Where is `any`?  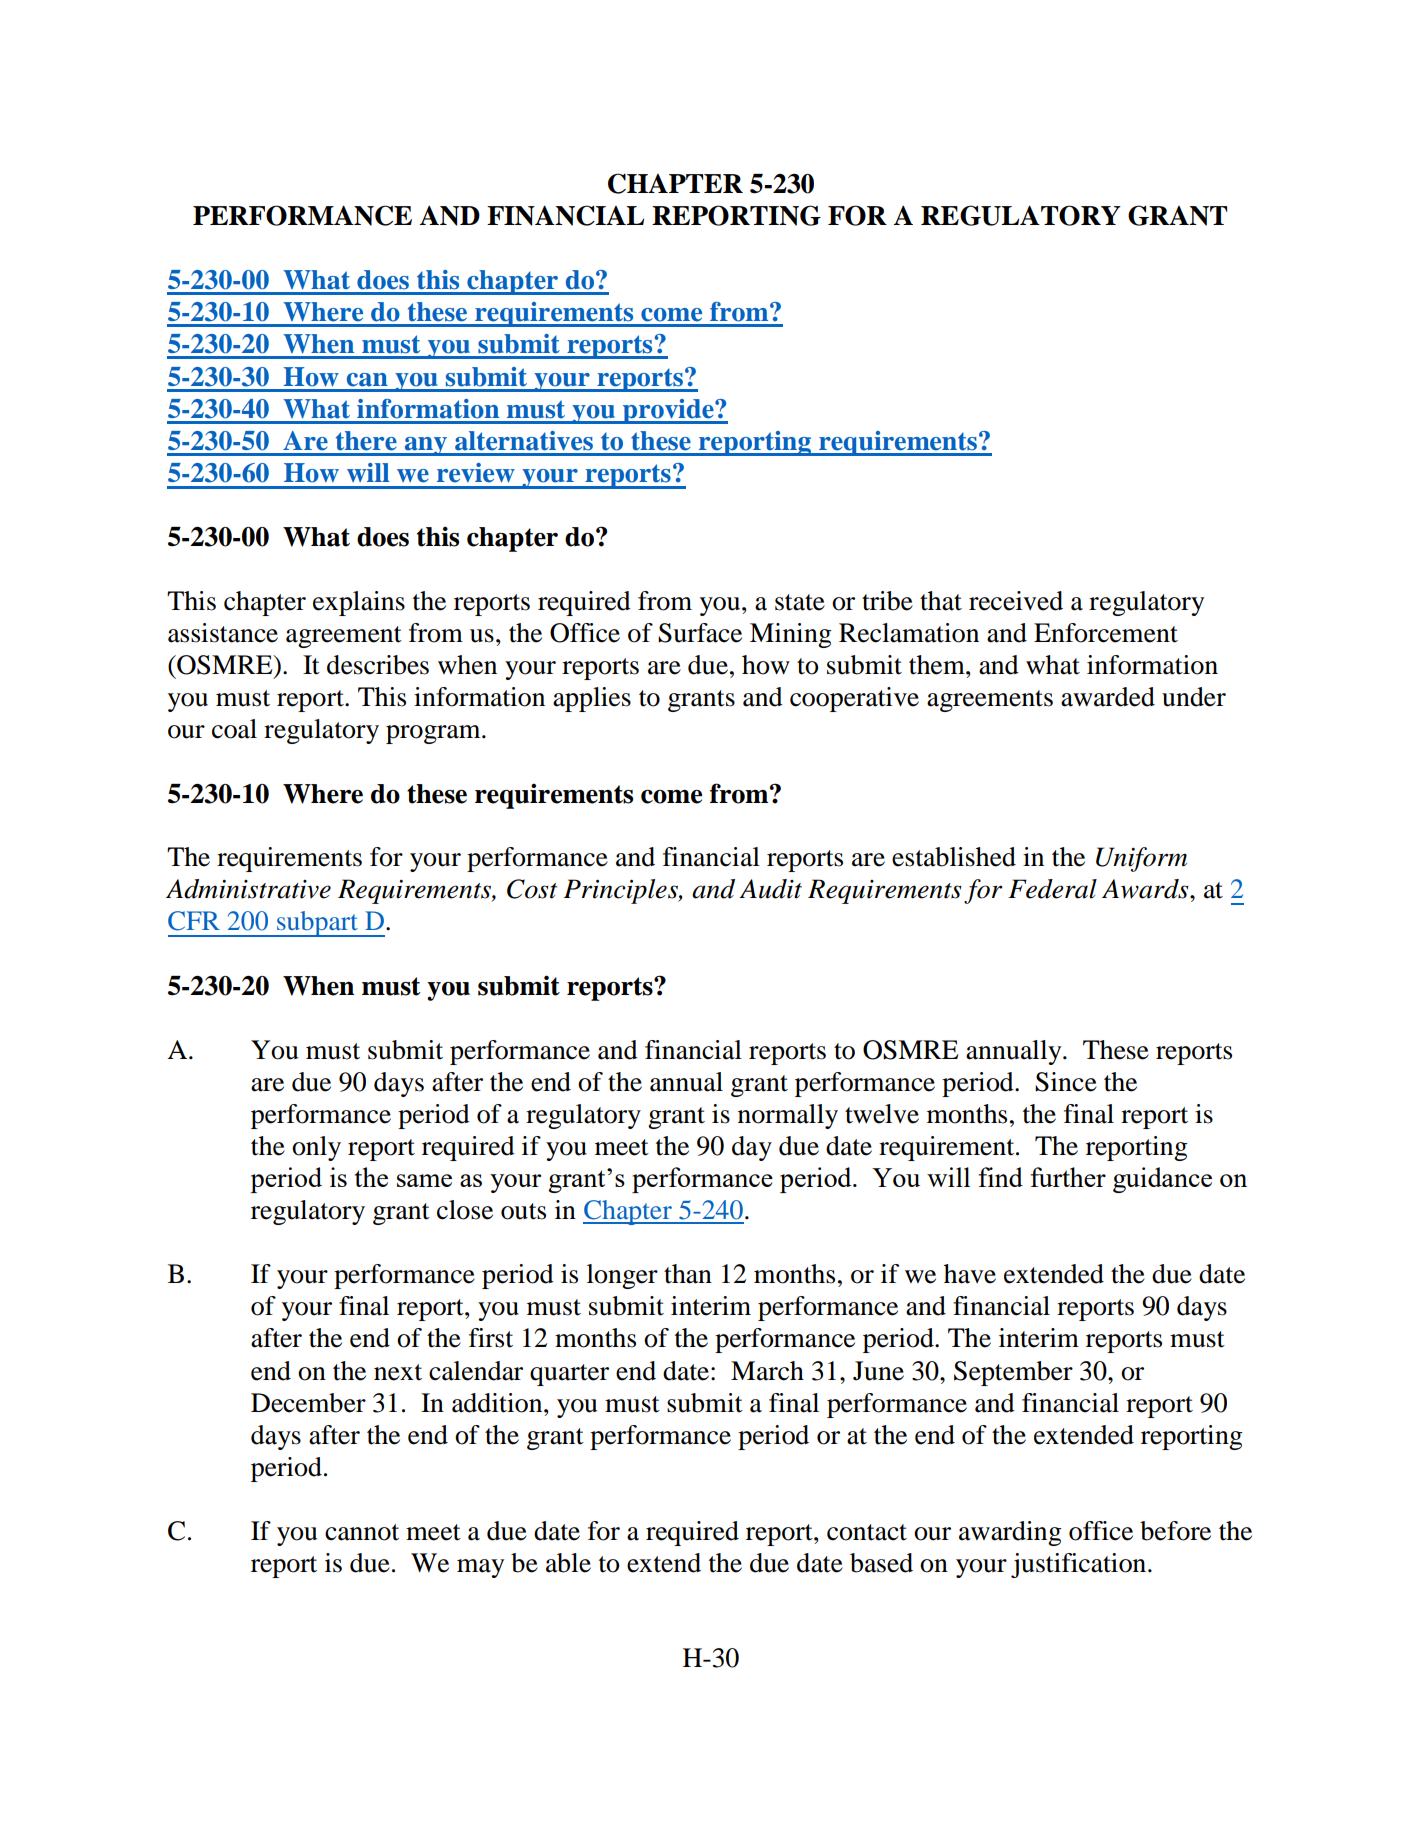 any is located at coordinates (425, 446).
